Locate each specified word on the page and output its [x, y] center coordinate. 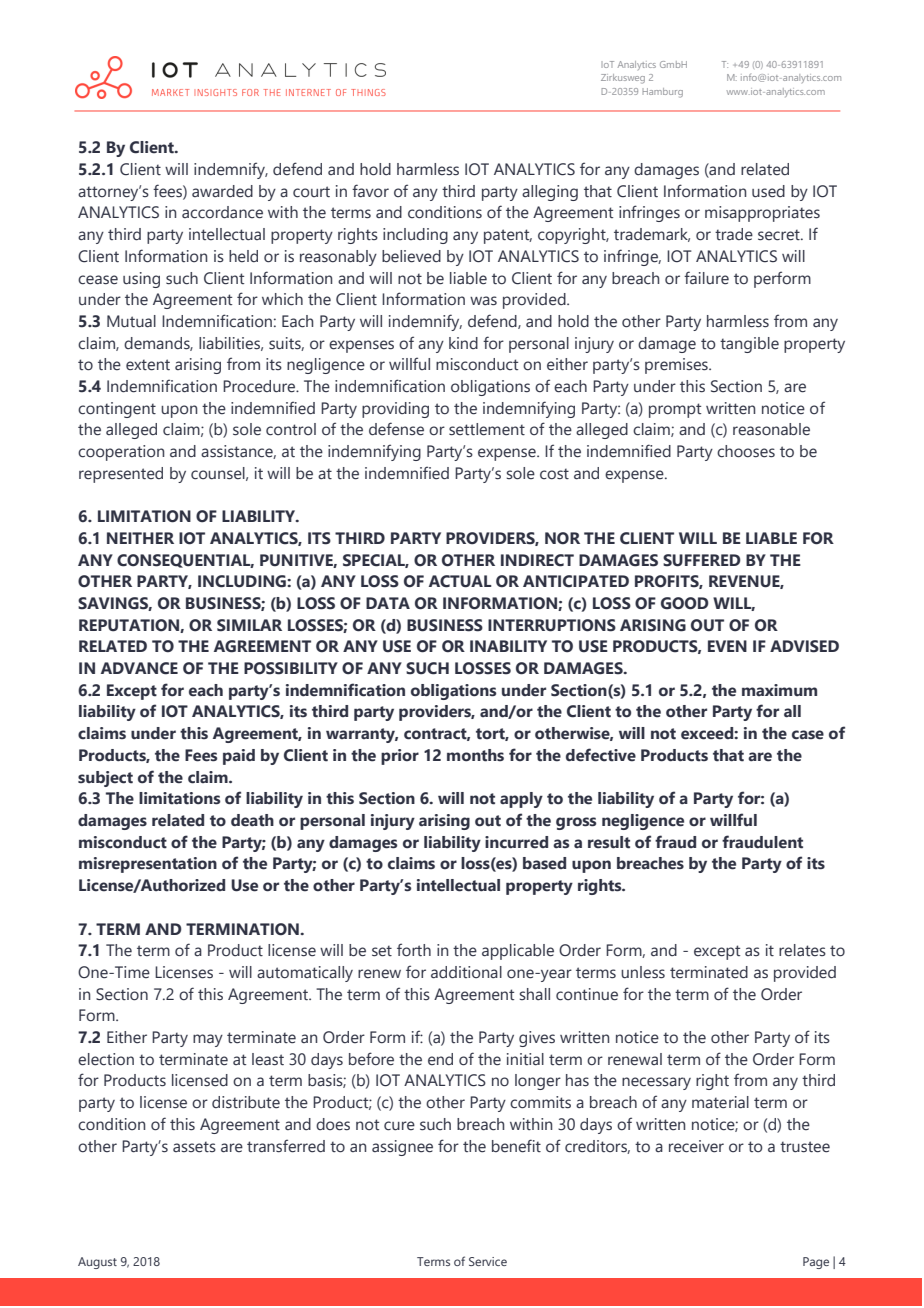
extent [148, 365]
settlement [487, 429]
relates [802, 950]
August [97, 1263]
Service [488, 1261]
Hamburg [662, 93]
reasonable [771, 429]
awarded [222, 191]
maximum [779, 690]
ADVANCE [139, 668]
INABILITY [508, 646]
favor [370, 191]
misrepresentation [148, 865]
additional [466, 972]
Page [816, 1263]
